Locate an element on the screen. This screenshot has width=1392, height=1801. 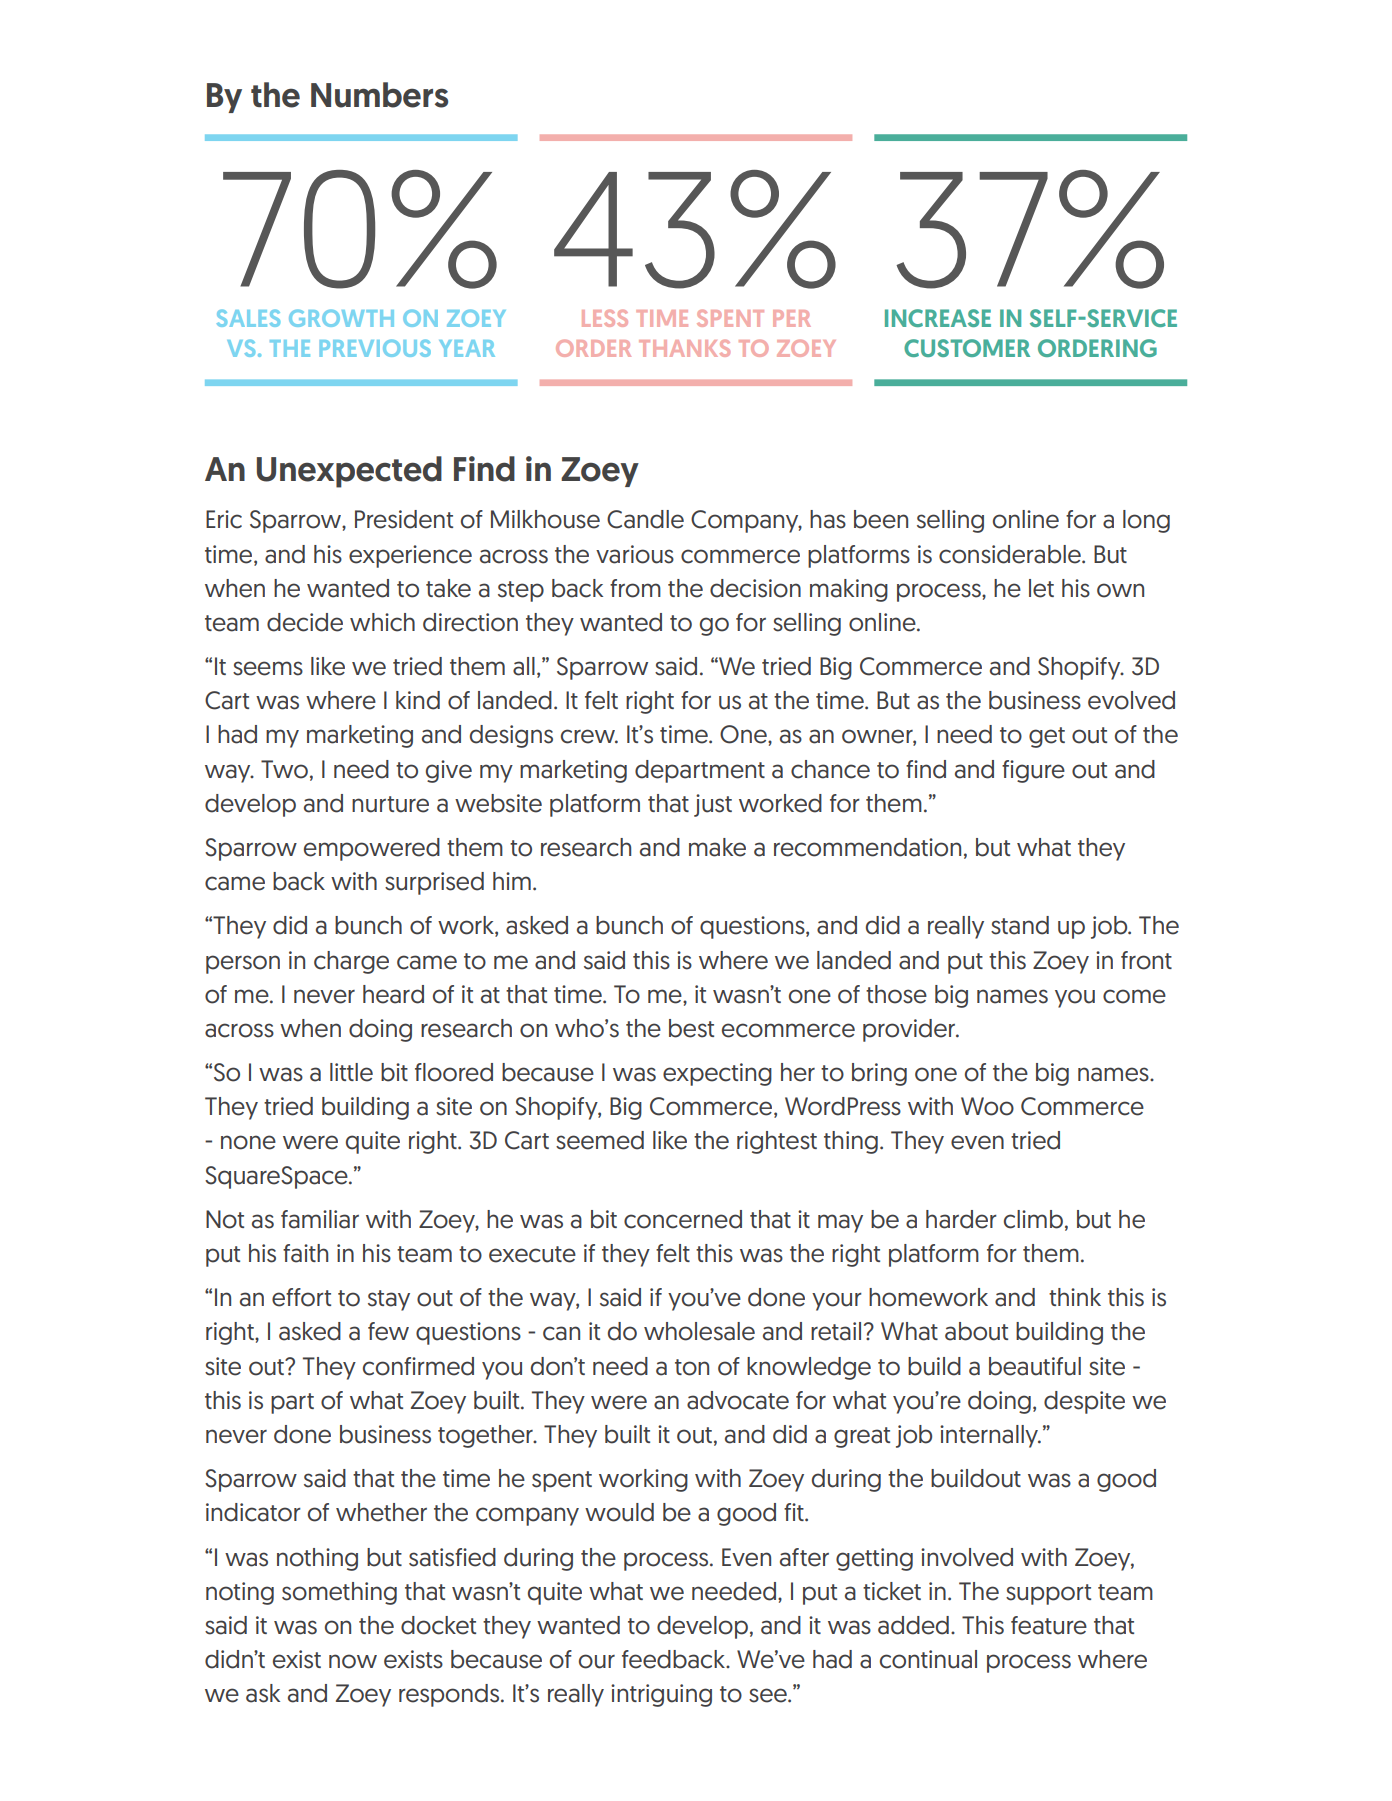
Numbers is located at coordinates (379, 95).
